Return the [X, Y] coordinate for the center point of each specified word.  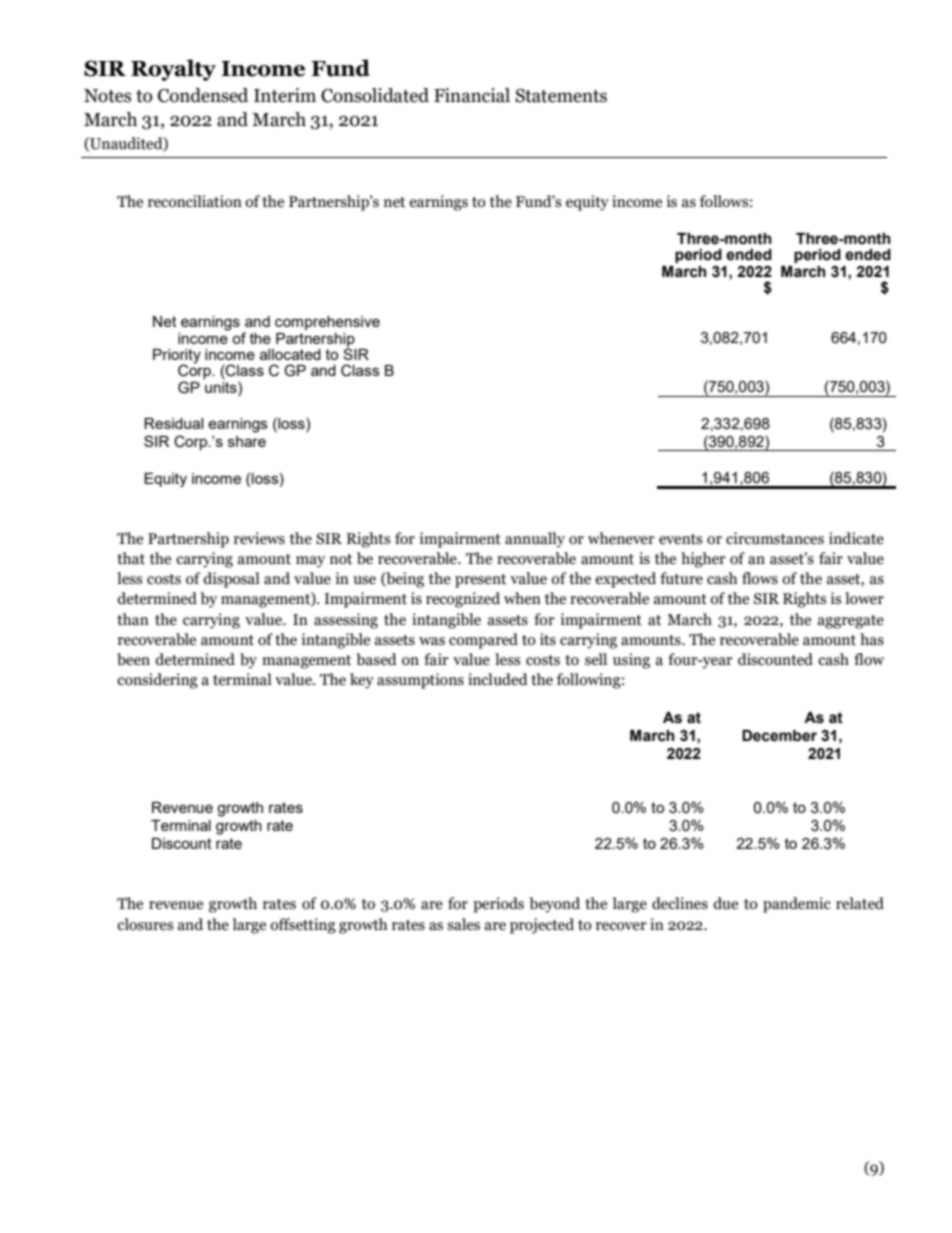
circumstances [775, 538]
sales [463, 924]
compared [483, 641]
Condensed [203, 95]
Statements [561, 96]
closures [145, 924]
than [133, 619]
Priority [177, 357]
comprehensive [327, 323]
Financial [472, 95]
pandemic [797, 905]
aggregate [851, 622]
